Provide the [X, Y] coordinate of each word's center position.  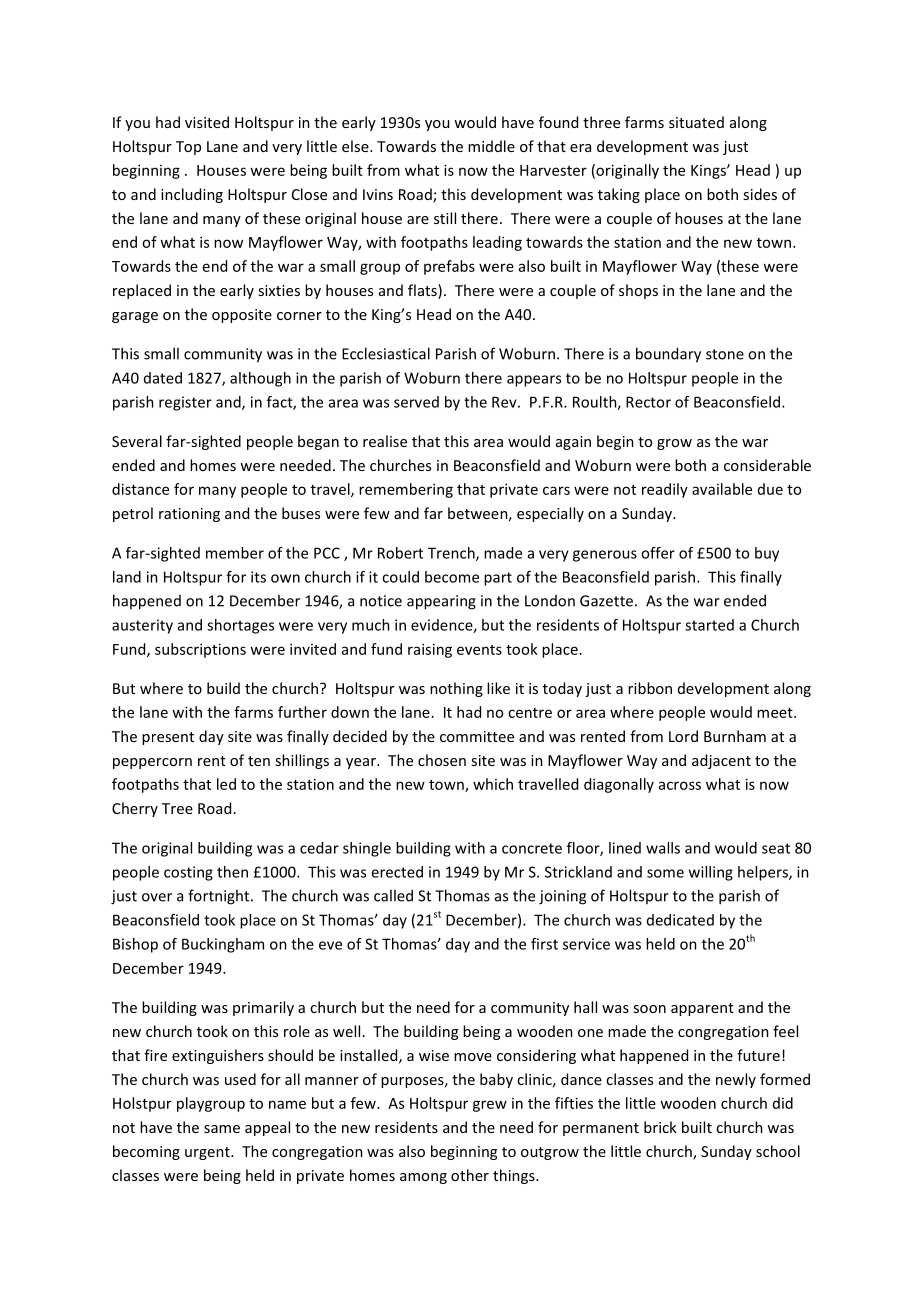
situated [696, 122]
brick [660, 1127]
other [470, 1175]
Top [188, 148]
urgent [208, 1153]
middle [491, 146]
